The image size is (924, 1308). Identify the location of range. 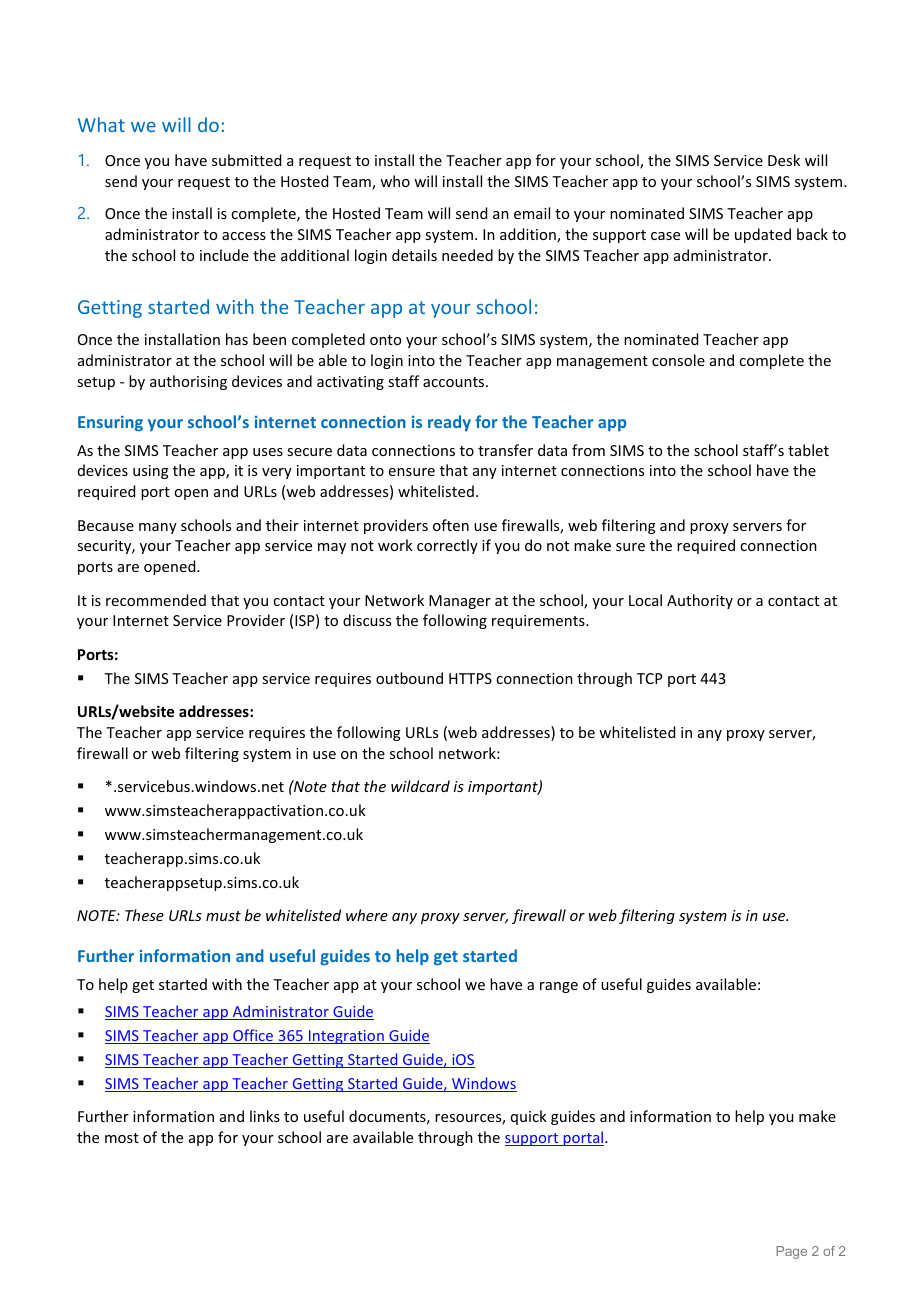
(559, 987).
